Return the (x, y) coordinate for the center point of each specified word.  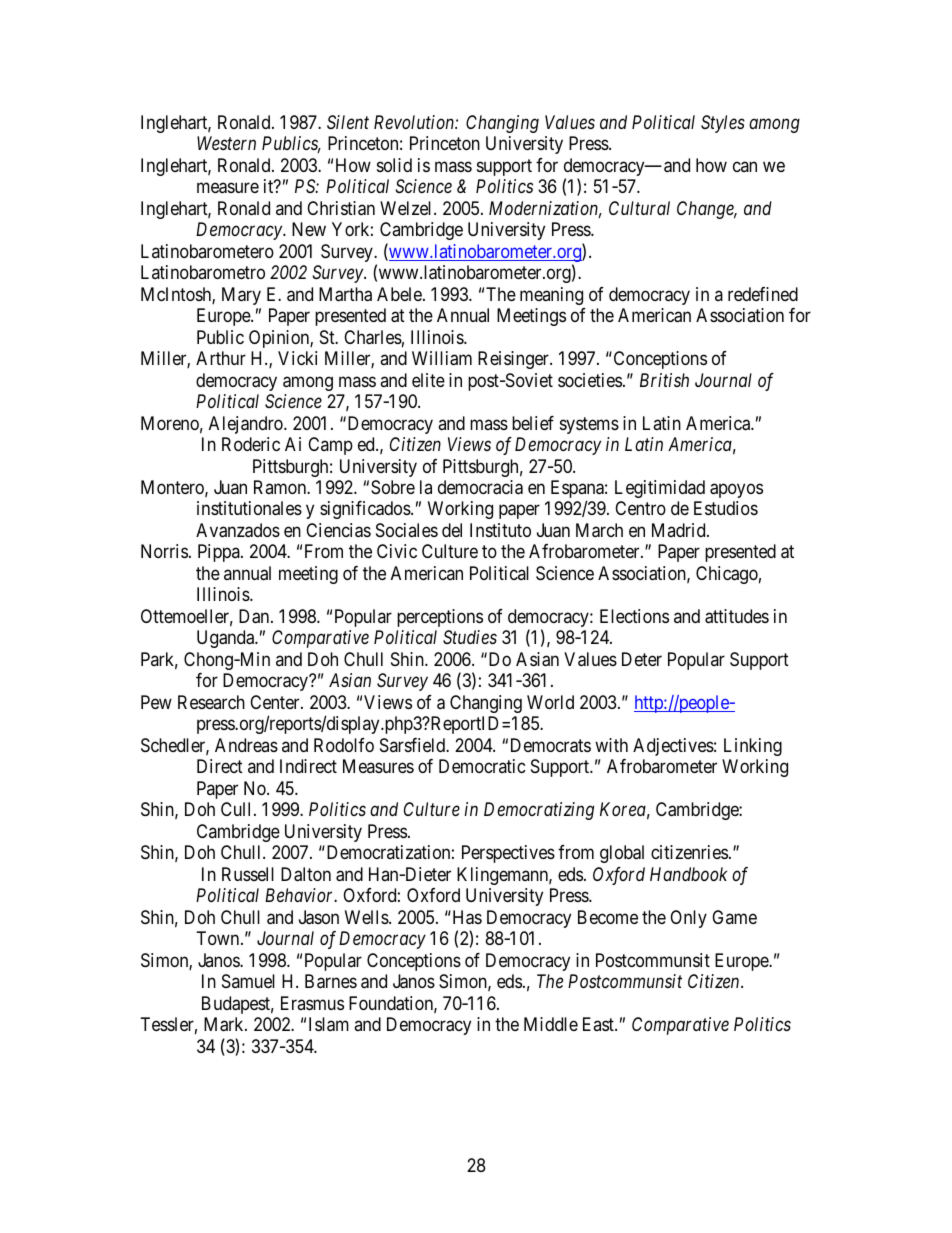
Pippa (220, 553)
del (452, 530)
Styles (723, 124)
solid (394, 165)
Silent (348, 122)
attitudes (737, 616)
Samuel (248, 981)
